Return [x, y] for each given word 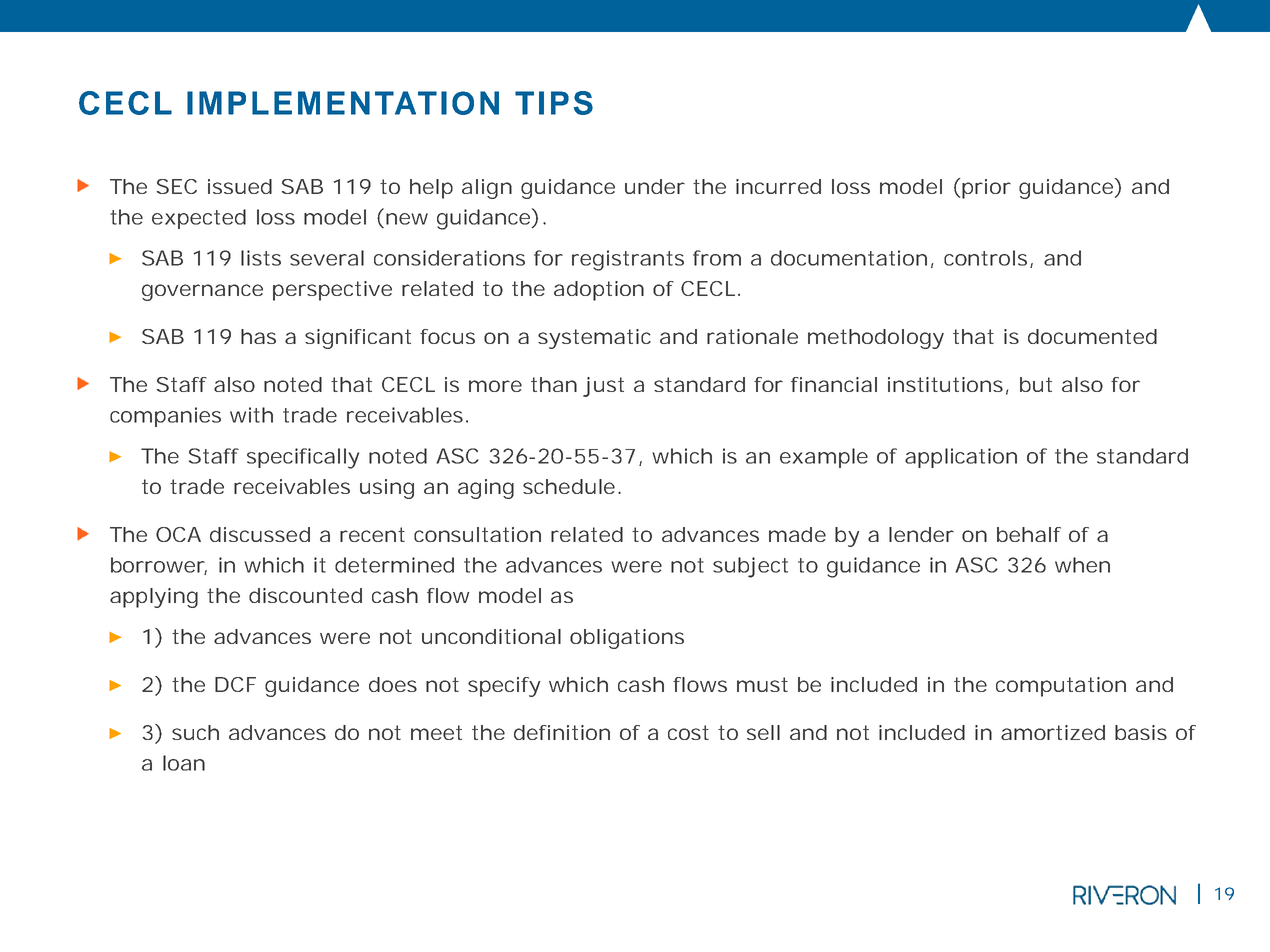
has [258, 336]
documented [1092, 336]
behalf [1029, 534]
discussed [260, 534]
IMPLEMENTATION [343, 103]
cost [688, 732]
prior [986, 189]
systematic [594, 339]
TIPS [554, 103]
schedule [569, 486]
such [195, 732]
